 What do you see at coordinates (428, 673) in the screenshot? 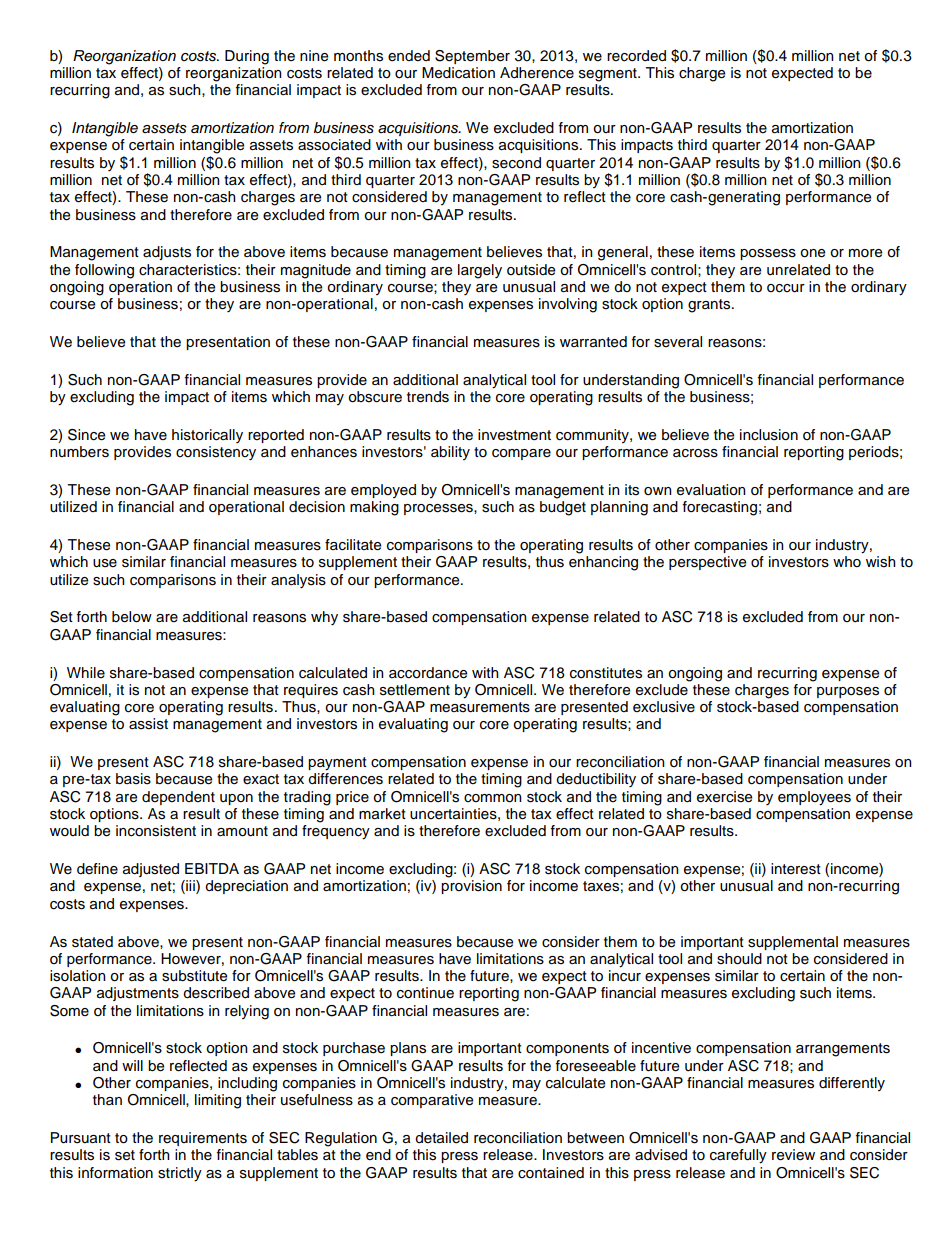
I see `accordance` at bounding box center [428, 673].
